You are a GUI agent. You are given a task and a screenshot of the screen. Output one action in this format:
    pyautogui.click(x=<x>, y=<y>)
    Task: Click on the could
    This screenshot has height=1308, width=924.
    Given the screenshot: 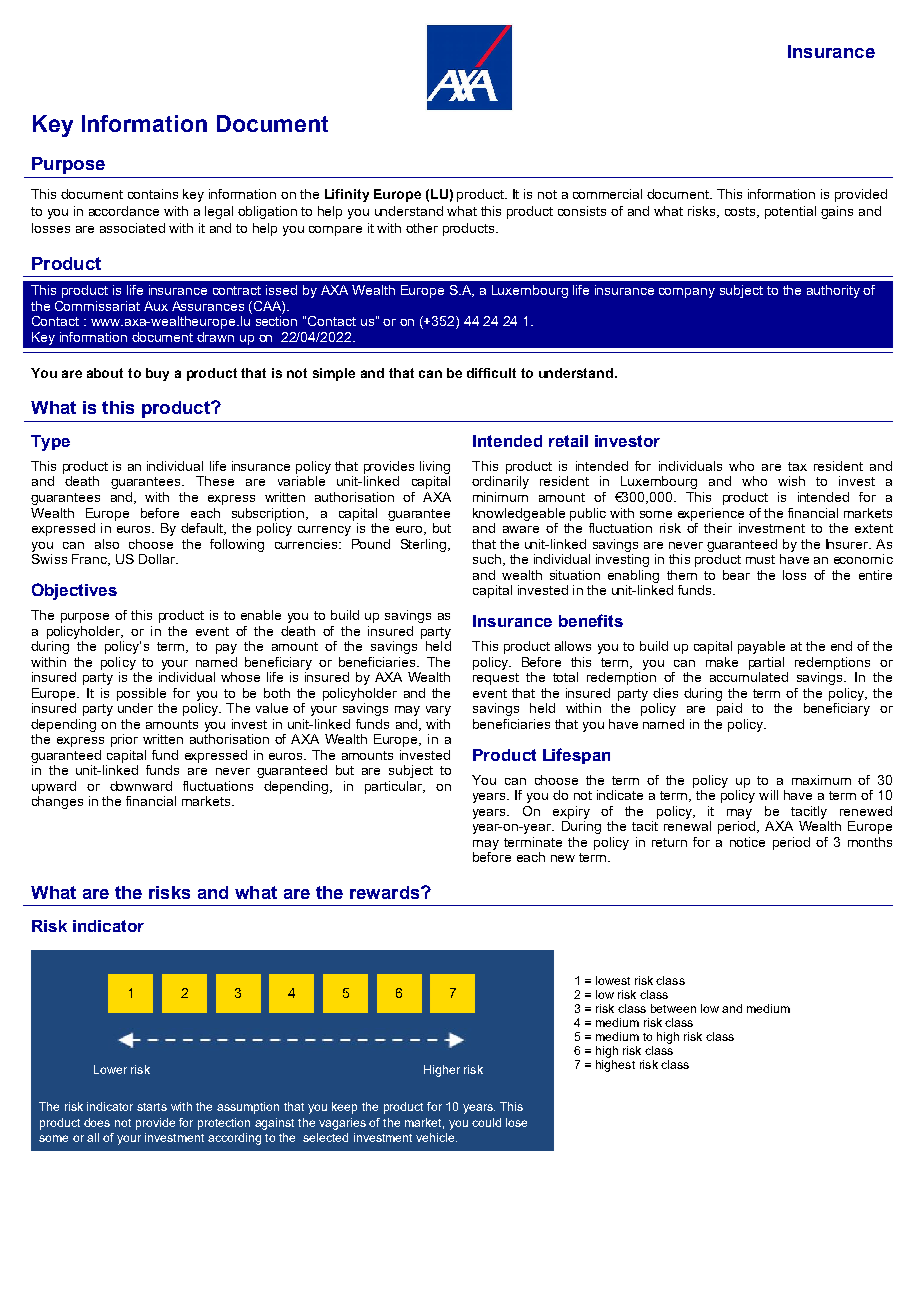 What is the action you would take?
    pyautogui.click(x=486, y=1122)
